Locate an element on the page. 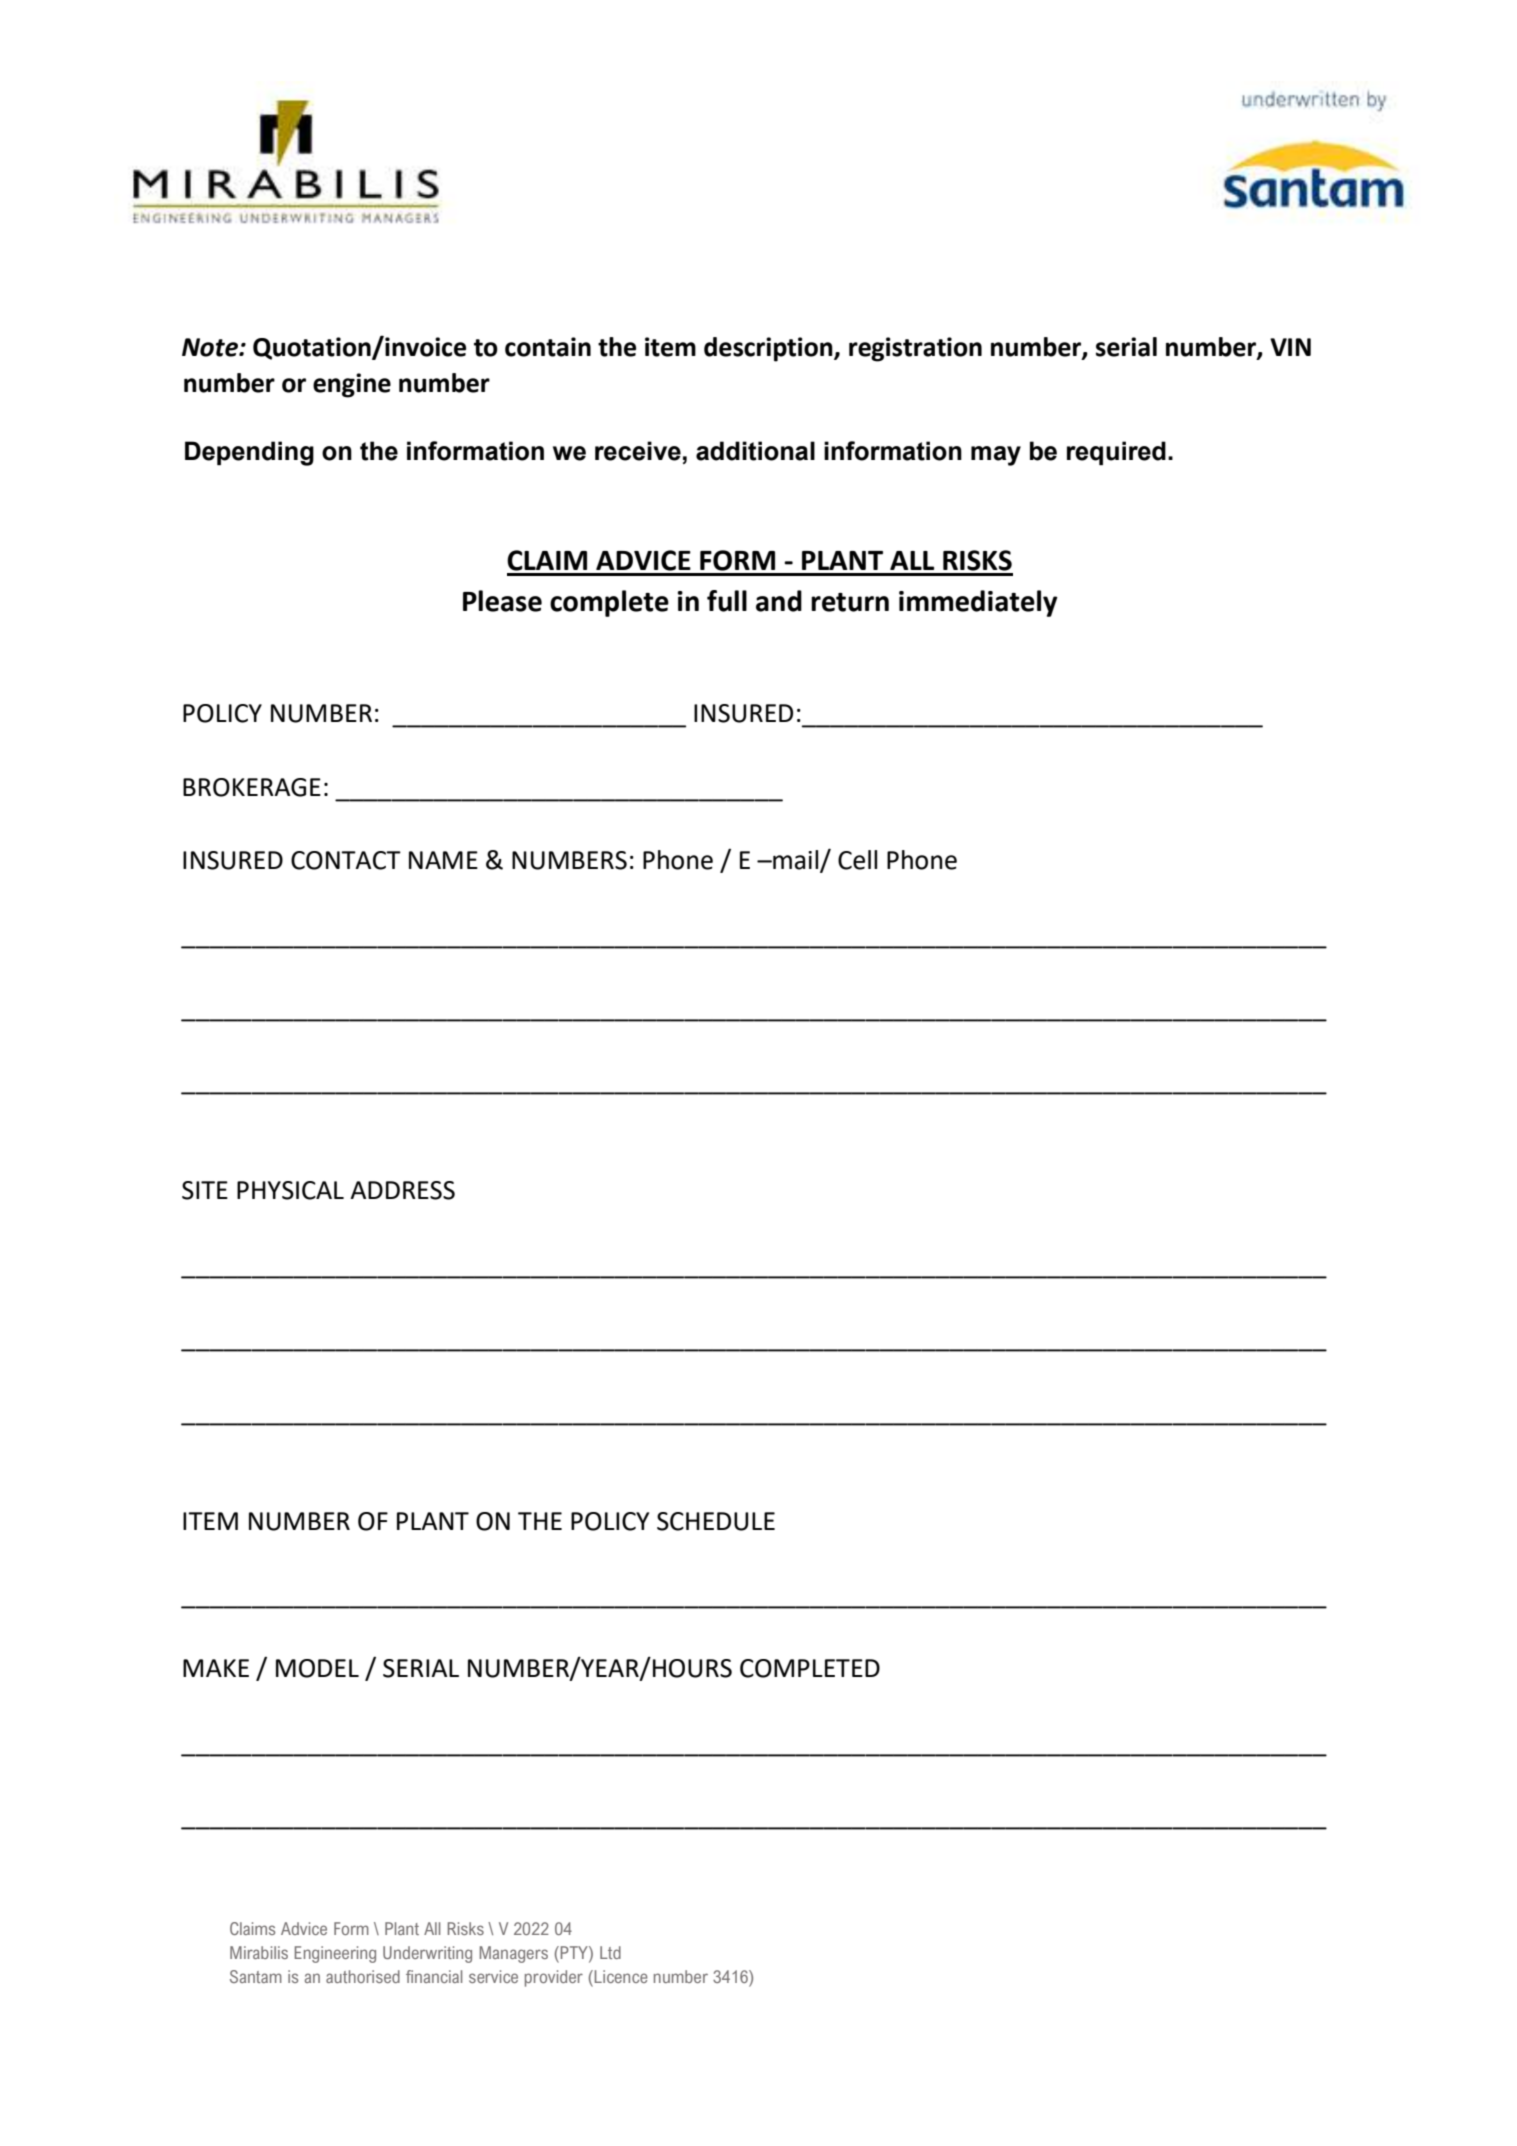 The height and width of the document is (2146, 1517). mail is located at coordinates (796, 861).
